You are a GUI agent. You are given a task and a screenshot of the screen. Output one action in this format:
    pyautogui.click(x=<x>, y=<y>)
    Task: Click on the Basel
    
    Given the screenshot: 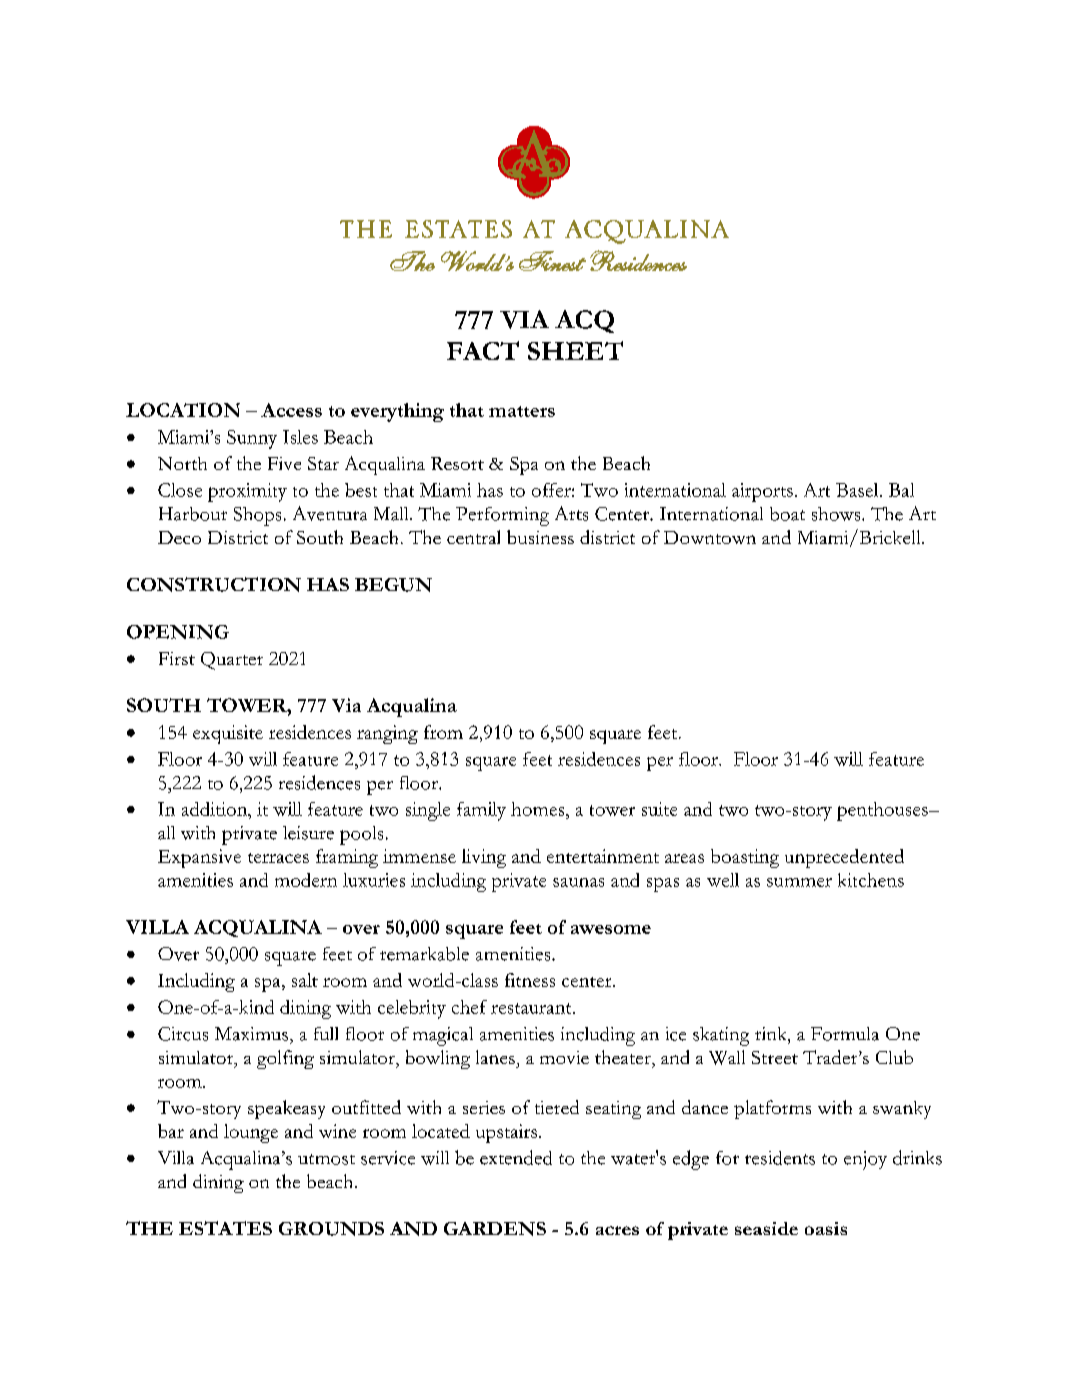 What is the action you would take?
    pyautogui.click(x=858, y=490)
